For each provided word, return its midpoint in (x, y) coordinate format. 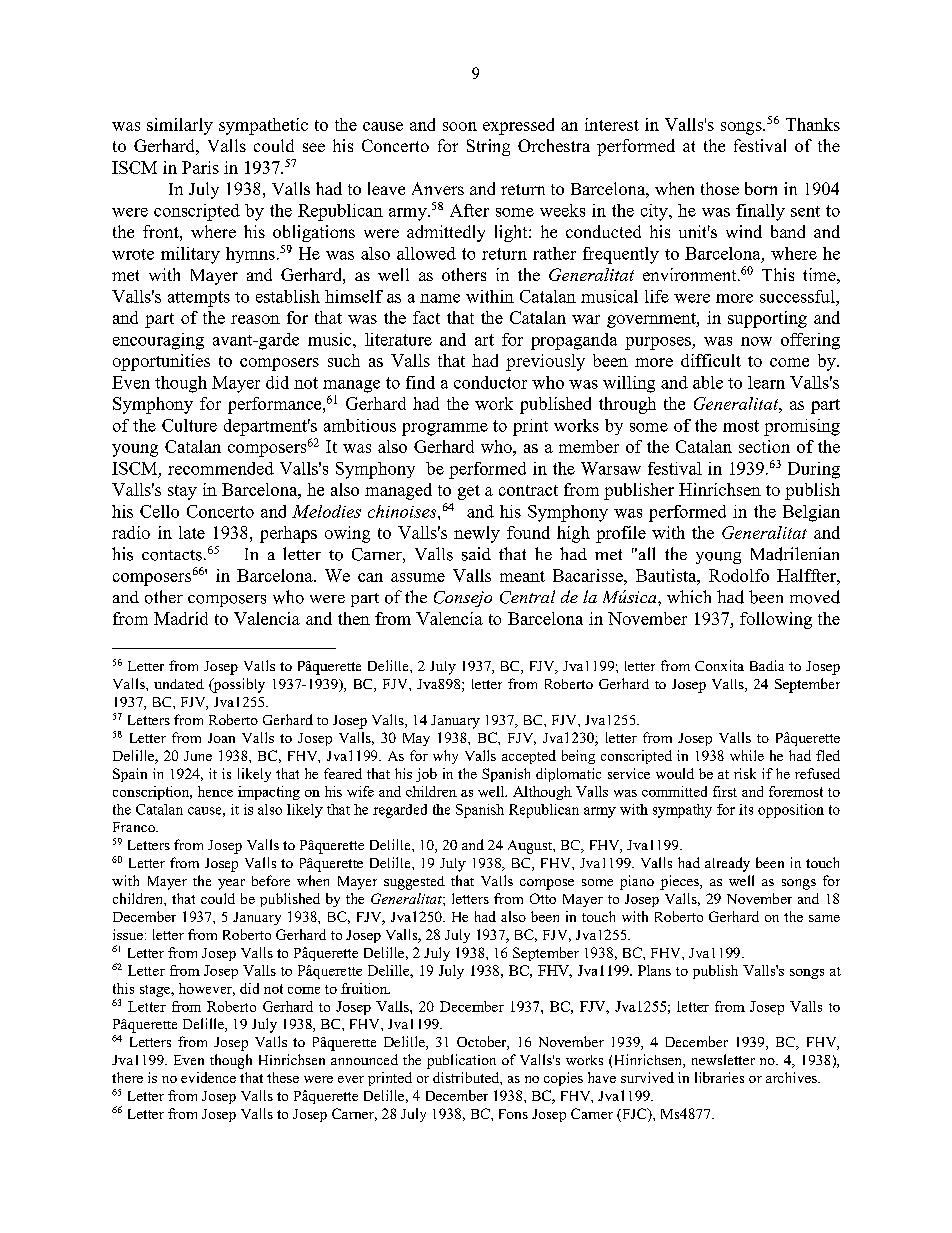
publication (461, 1061)
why (445, 757)
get (469, 492)
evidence (208, 1077)
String (488, 147)
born (761, 188)
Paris (200, 167)
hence (215, 791)
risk (745, 773)
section (764, 446)
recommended (221, 468)
